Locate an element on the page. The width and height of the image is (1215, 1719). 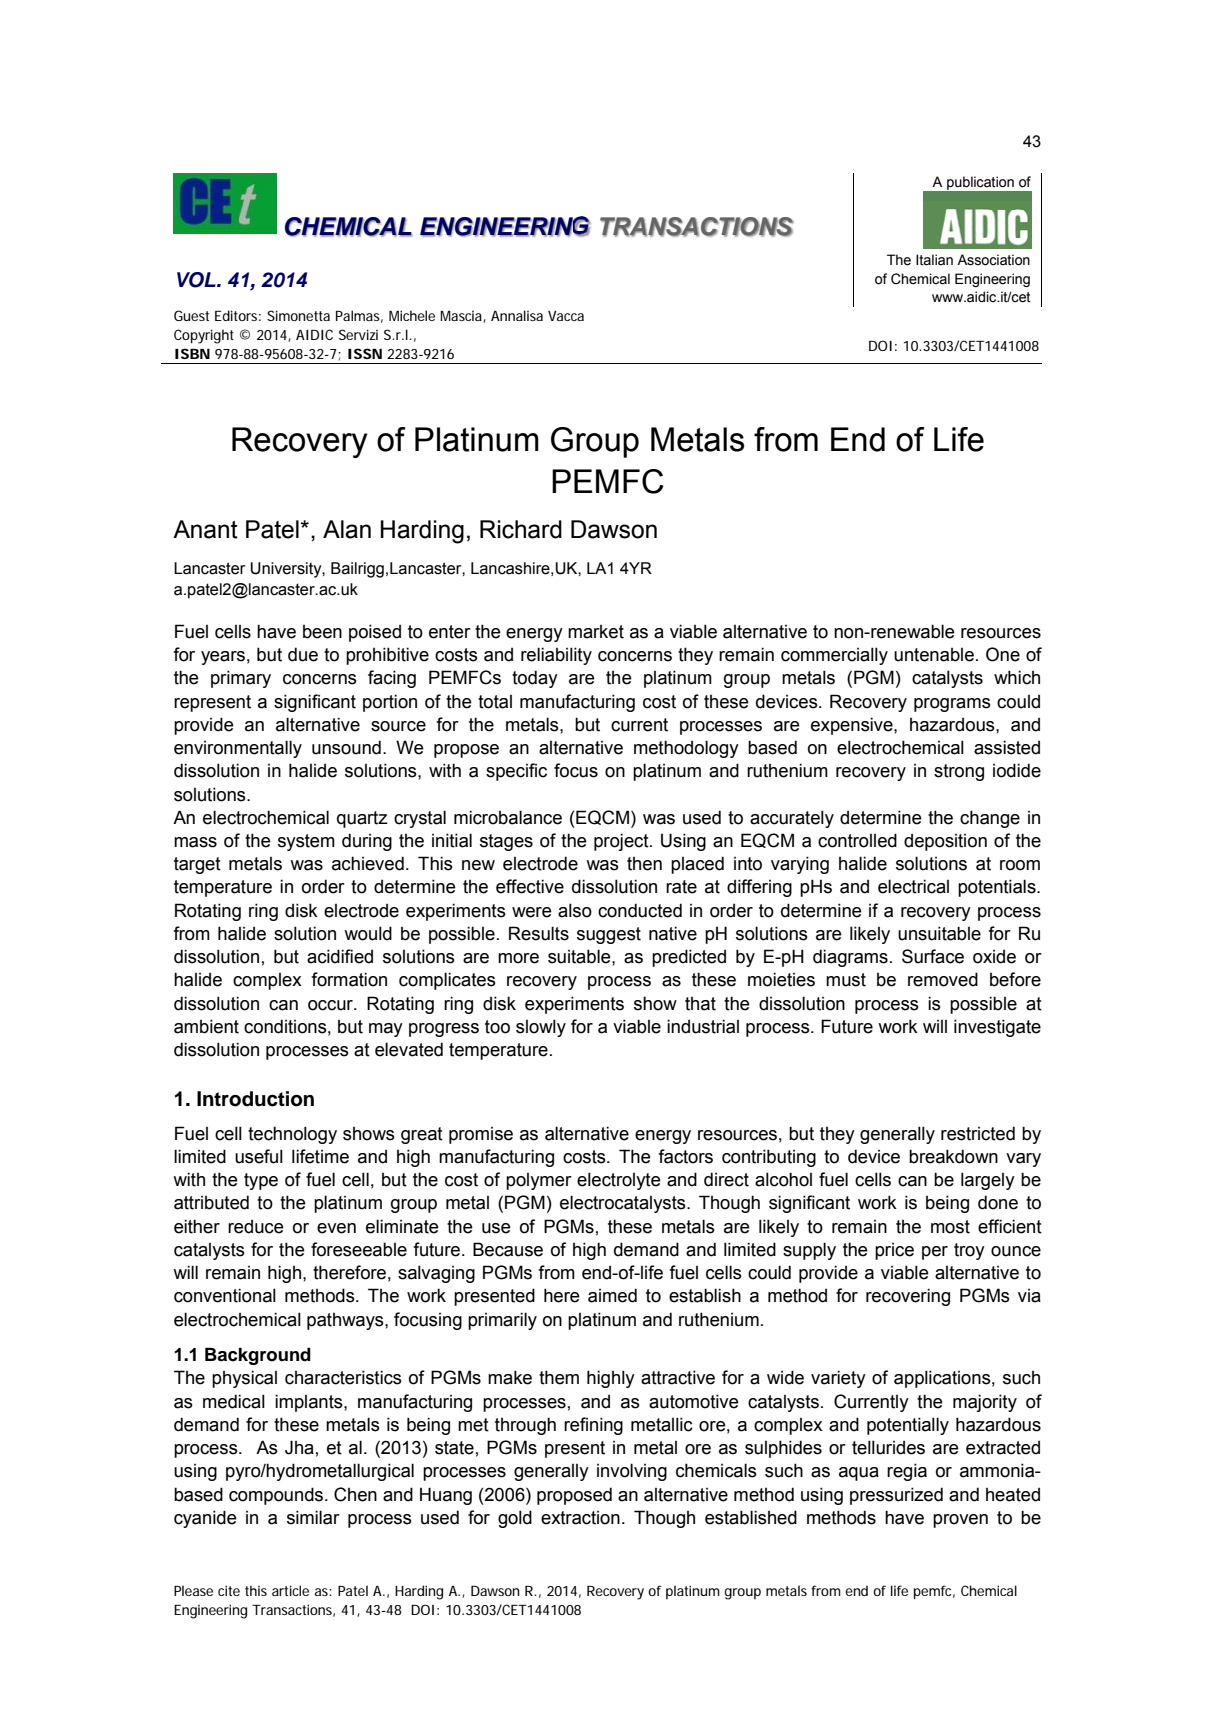
Italian is located at coordinates (934, 260).
